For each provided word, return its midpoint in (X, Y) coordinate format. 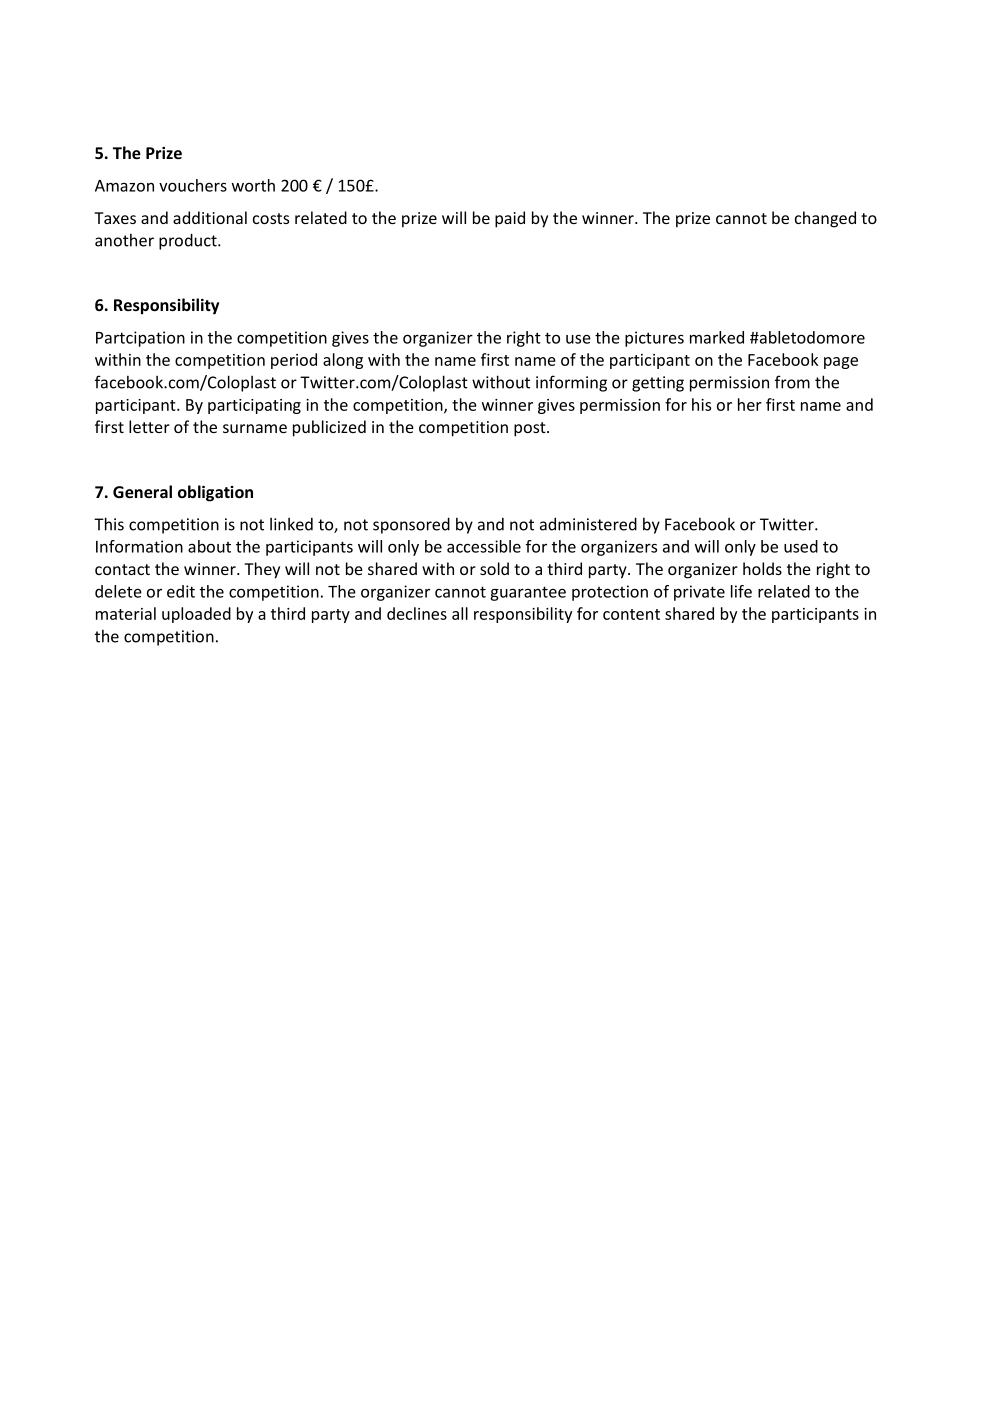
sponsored (411, 525)
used (801, 546)
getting (658, 384)
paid (510, 219)
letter (149, 426)
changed (825, 219)
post (531, 429)
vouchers (193, 185)
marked (717, 337)
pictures (654, 339)
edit (181, 591)
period (294, 361)
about (209, 546)
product (189, 241)
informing (571, 383)
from (792, 382)
